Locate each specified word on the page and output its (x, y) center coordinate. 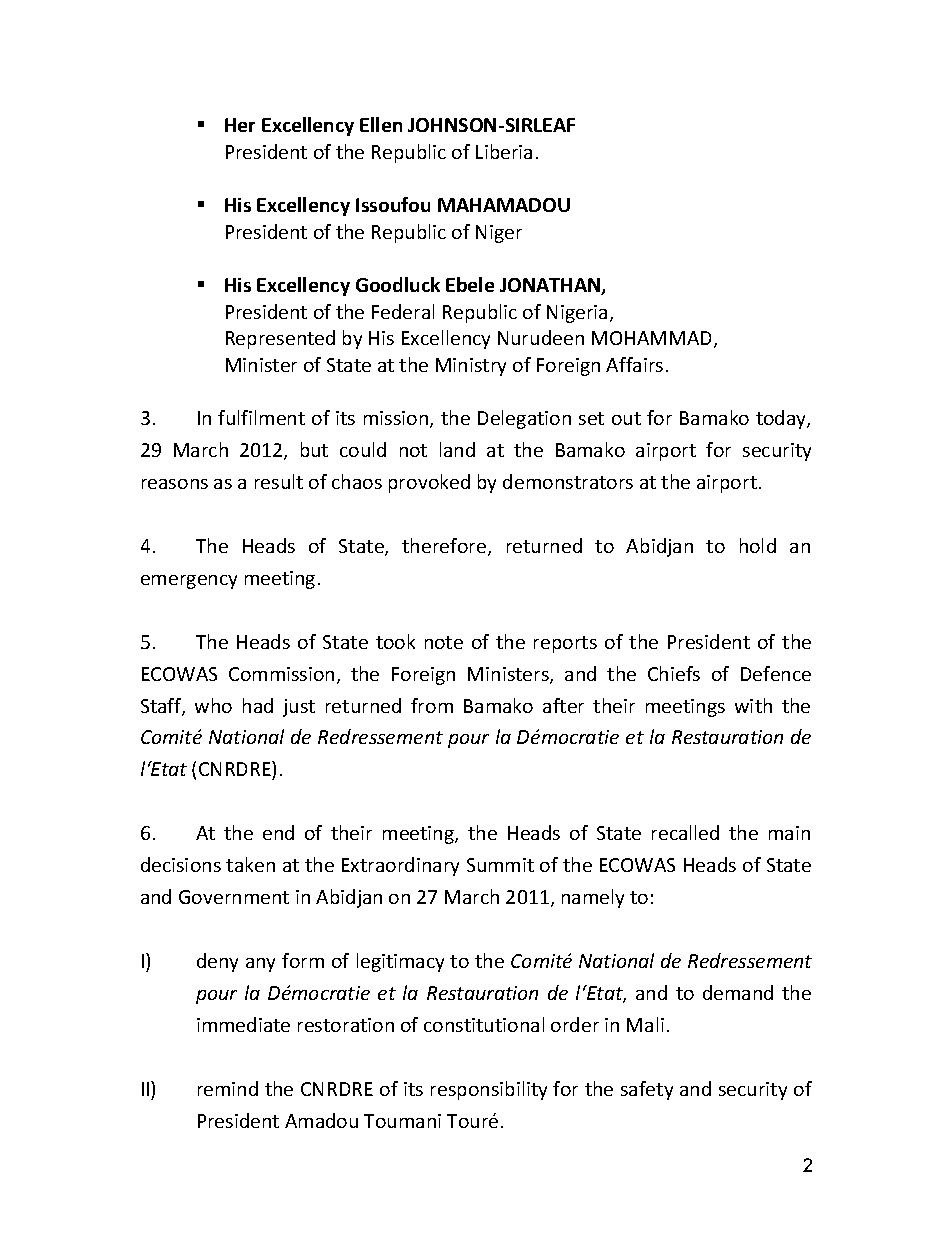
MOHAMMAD (653, 339)
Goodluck (398, 284)
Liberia (504, 151)
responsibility (489, 1090)
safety (647, 1090)
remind (228, 1088)
